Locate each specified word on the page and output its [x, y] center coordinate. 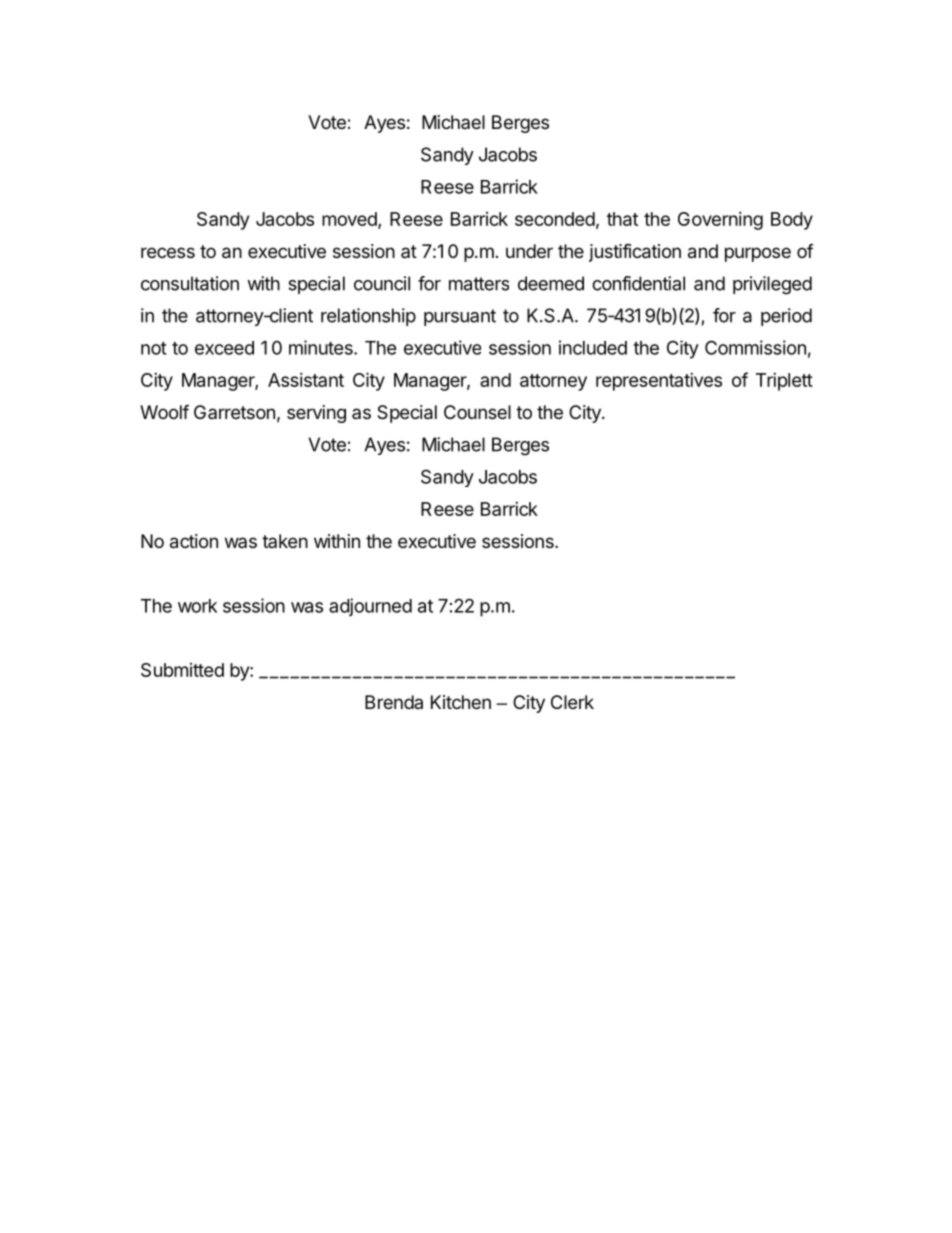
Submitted [182, 670]
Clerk [572, 702]
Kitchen [461, 702]
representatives [659, 382]
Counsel [477, 412]
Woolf [164, 411]
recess [168, 252]
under [529, 251]
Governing [720, 221]
